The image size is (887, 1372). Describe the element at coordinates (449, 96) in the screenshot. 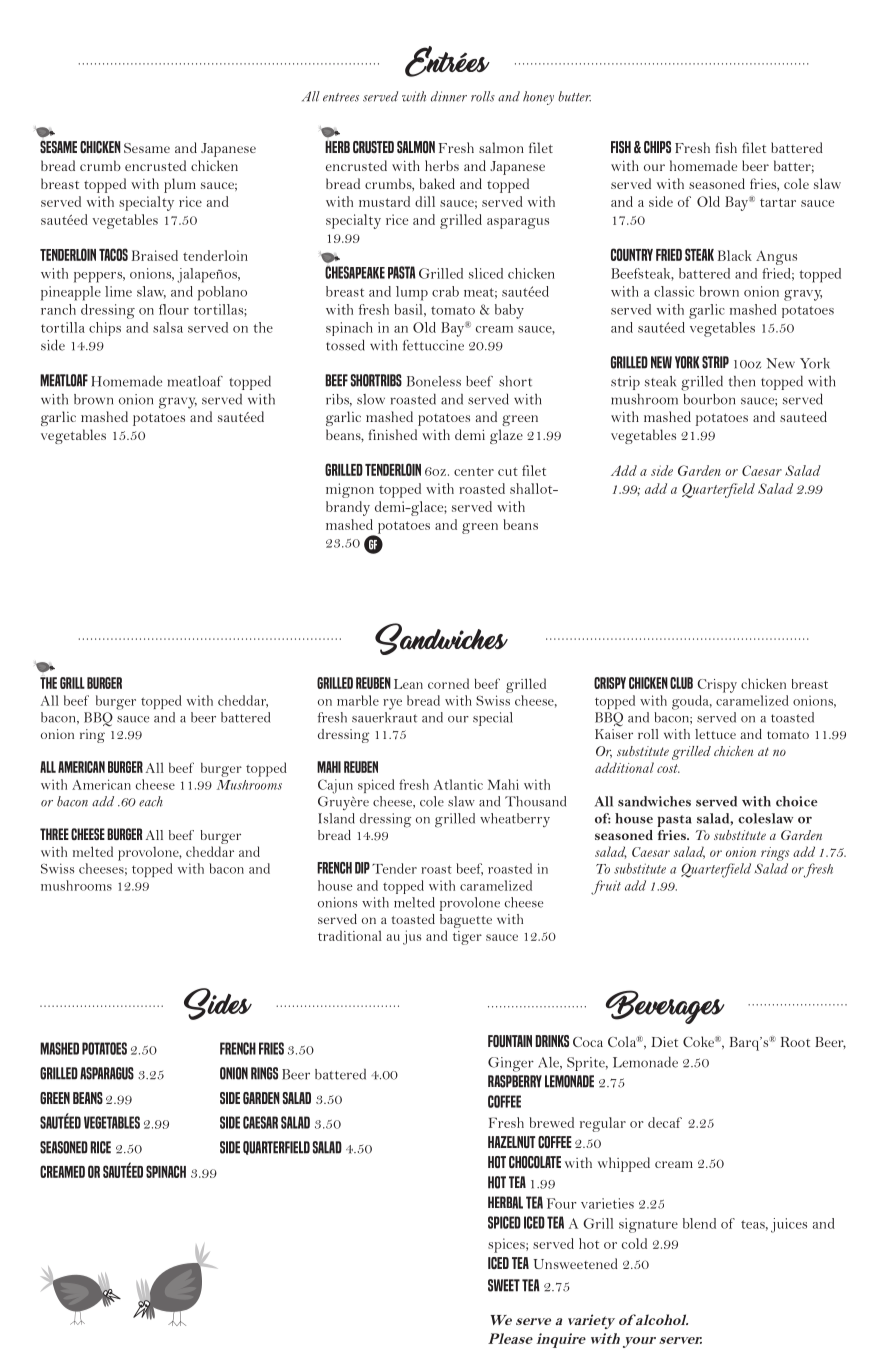

I see `dinner` at that location.
